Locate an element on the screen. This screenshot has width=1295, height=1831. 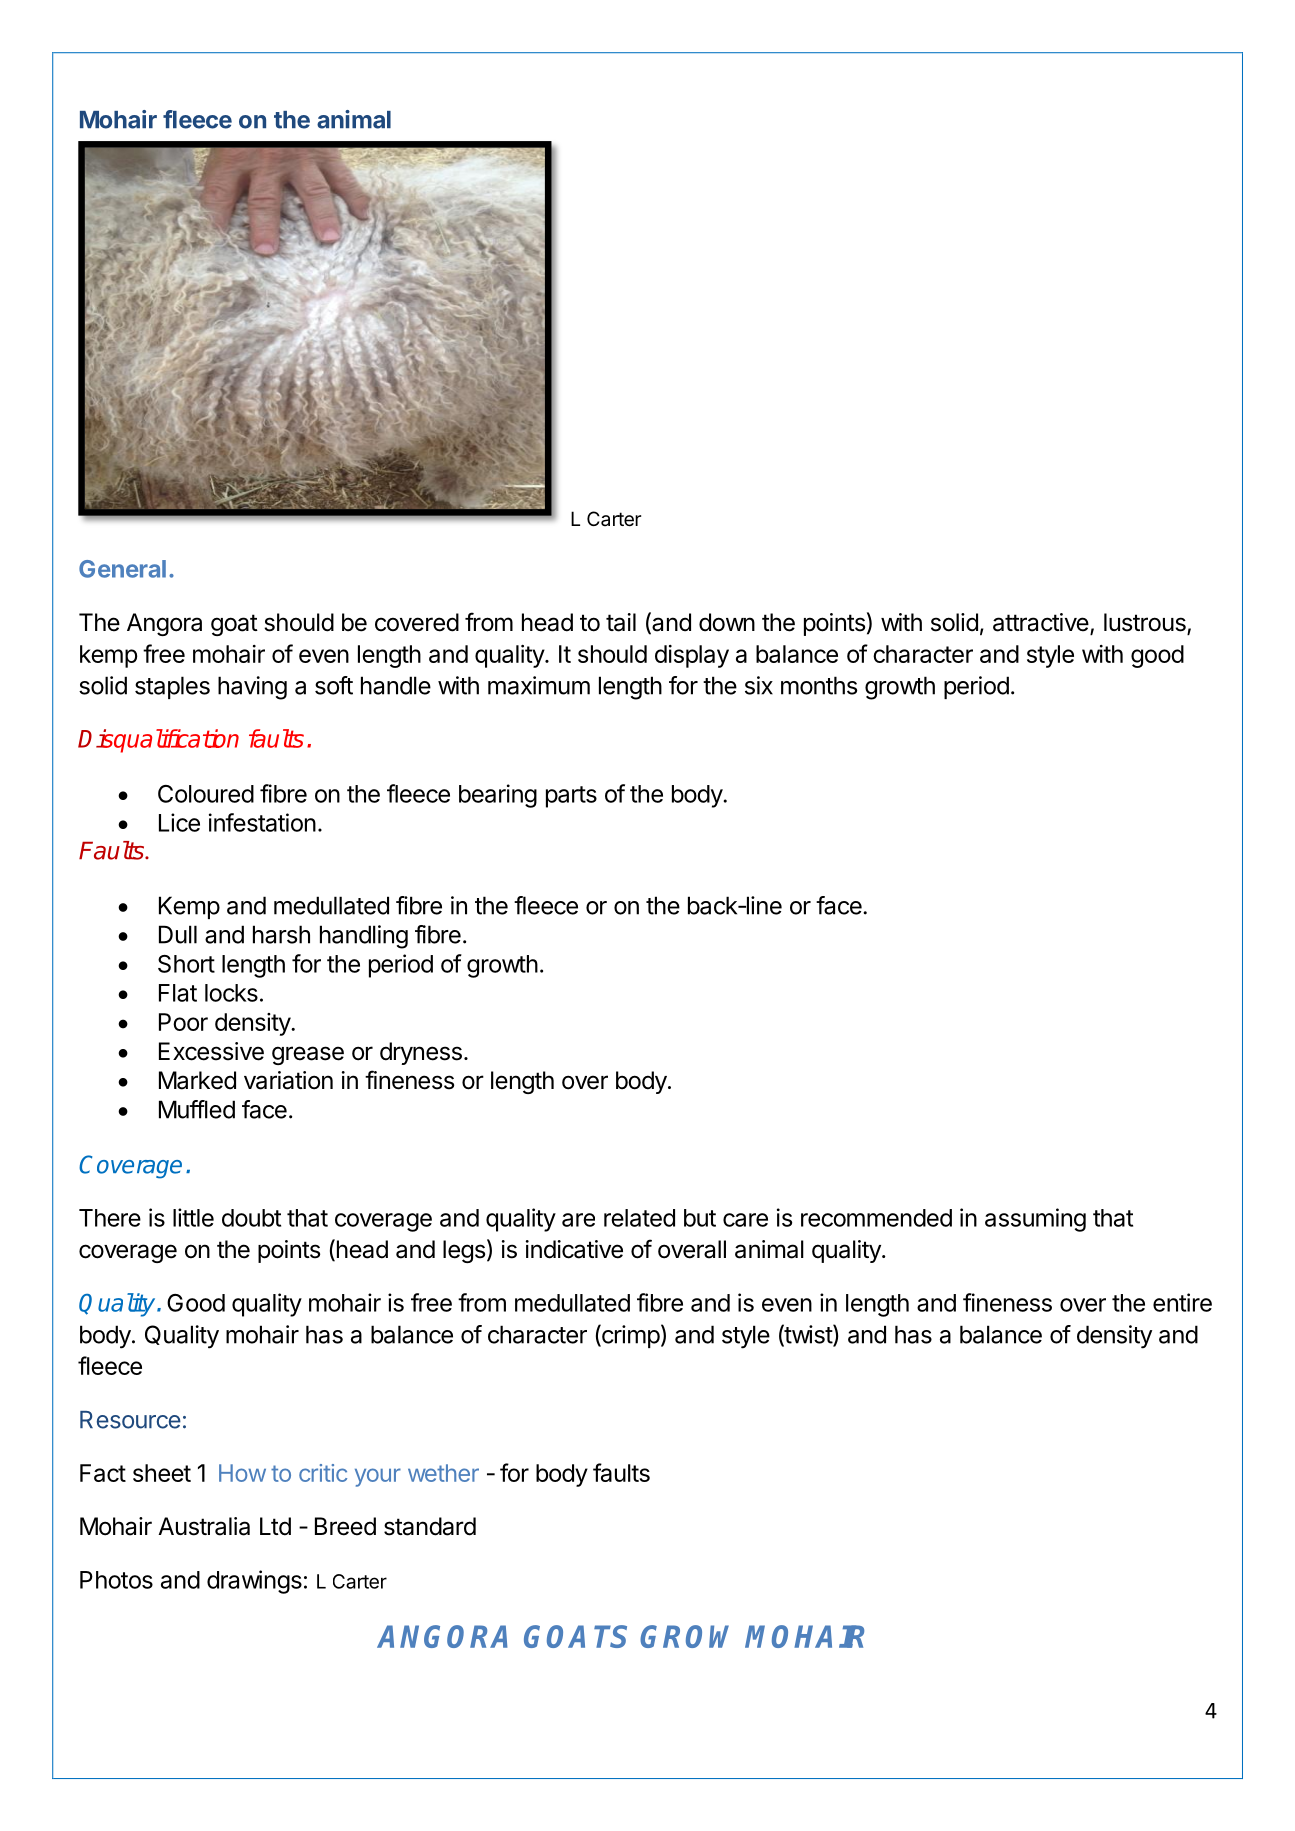
General is located at coordinates (122, 569).
